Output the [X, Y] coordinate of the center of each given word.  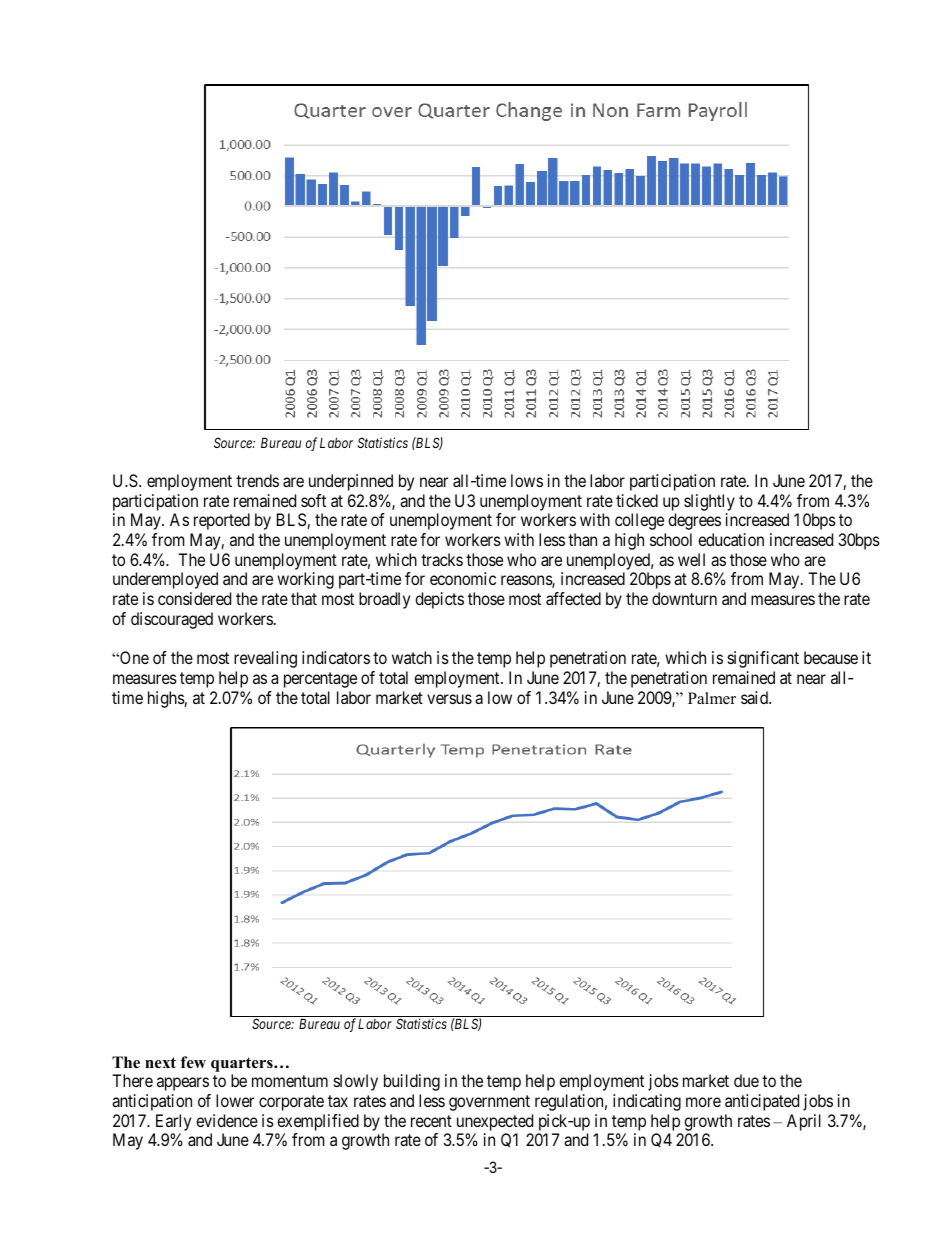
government [489, 1103]
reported [222, 521]
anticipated [762, 1102]
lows [527, 480]
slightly [709, 502]
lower [235, 1100]
